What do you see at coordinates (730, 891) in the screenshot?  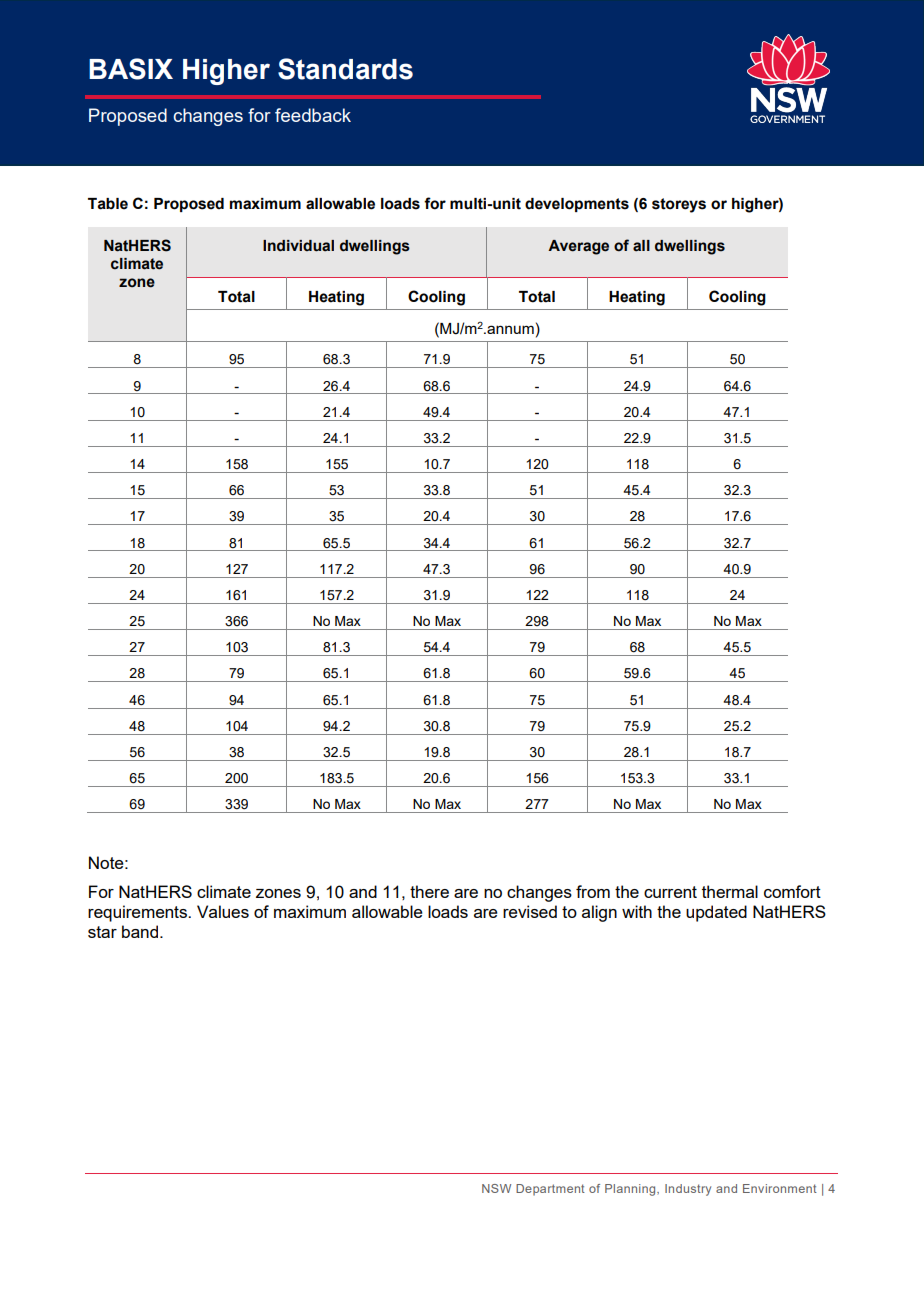 I see `thermal` at bounding box center [730, 891].
